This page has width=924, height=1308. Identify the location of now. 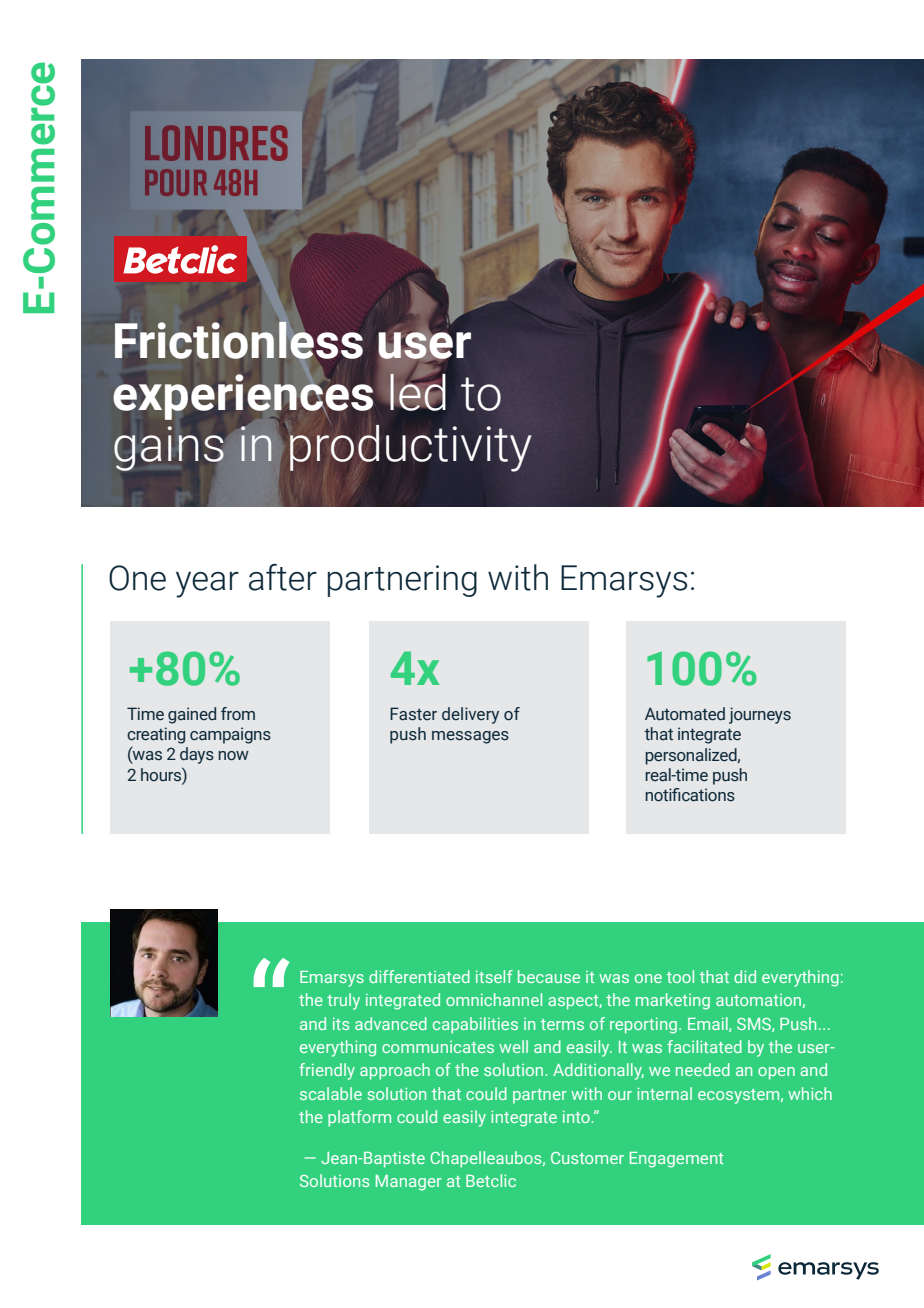
(233, 756).
